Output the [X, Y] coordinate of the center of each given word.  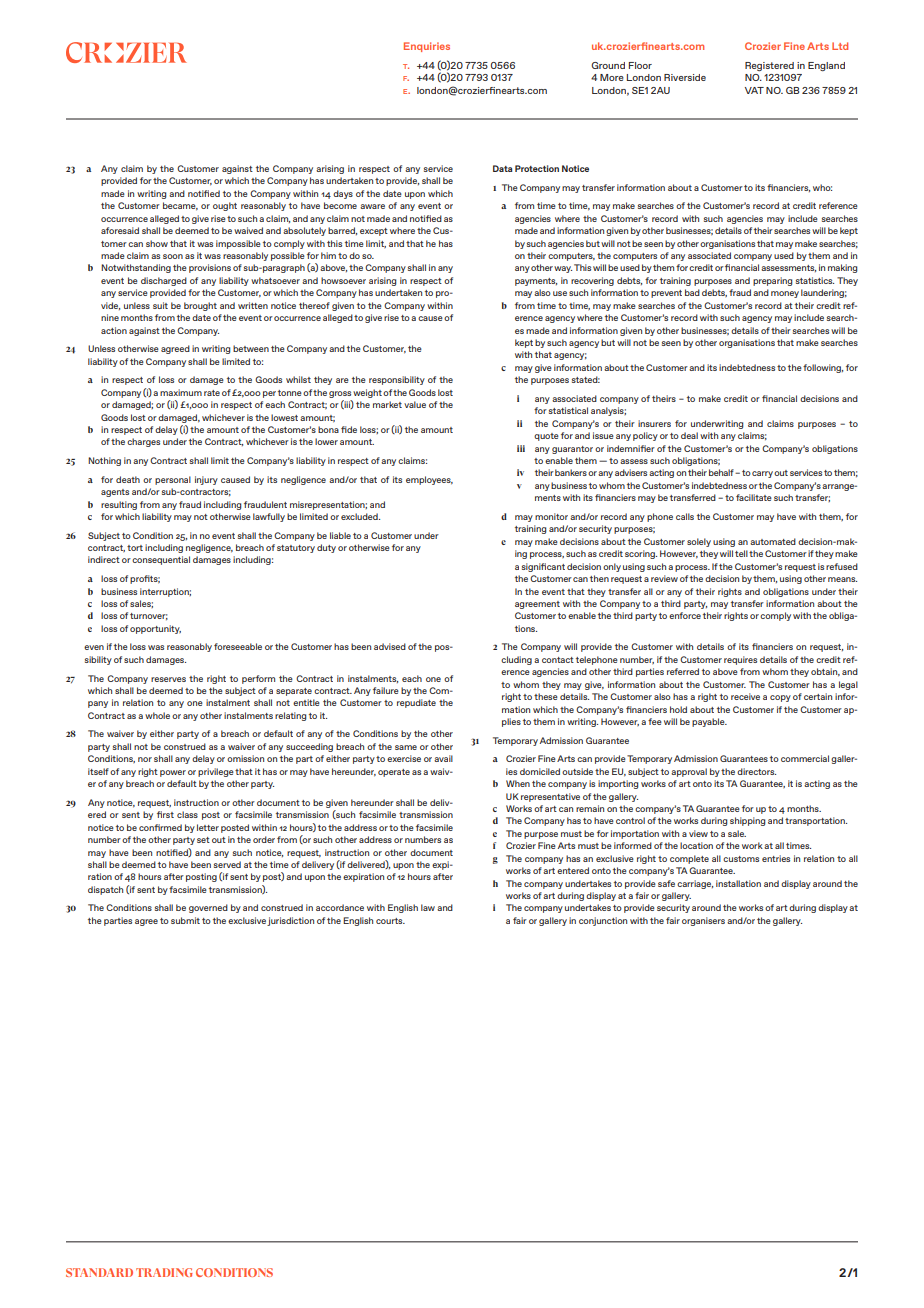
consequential [161, 560]
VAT [754, 90]
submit [185, 920]
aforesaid [120, 230]
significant [543, 567]
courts [390, 921]
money [785, 294]
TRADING [164, 1272]
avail [443, 758]
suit [160, 305]
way [563, 269]
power [173, 773]
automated [773, 541]
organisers [703, 921]
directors [756, 771]
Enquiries [427, 47]
